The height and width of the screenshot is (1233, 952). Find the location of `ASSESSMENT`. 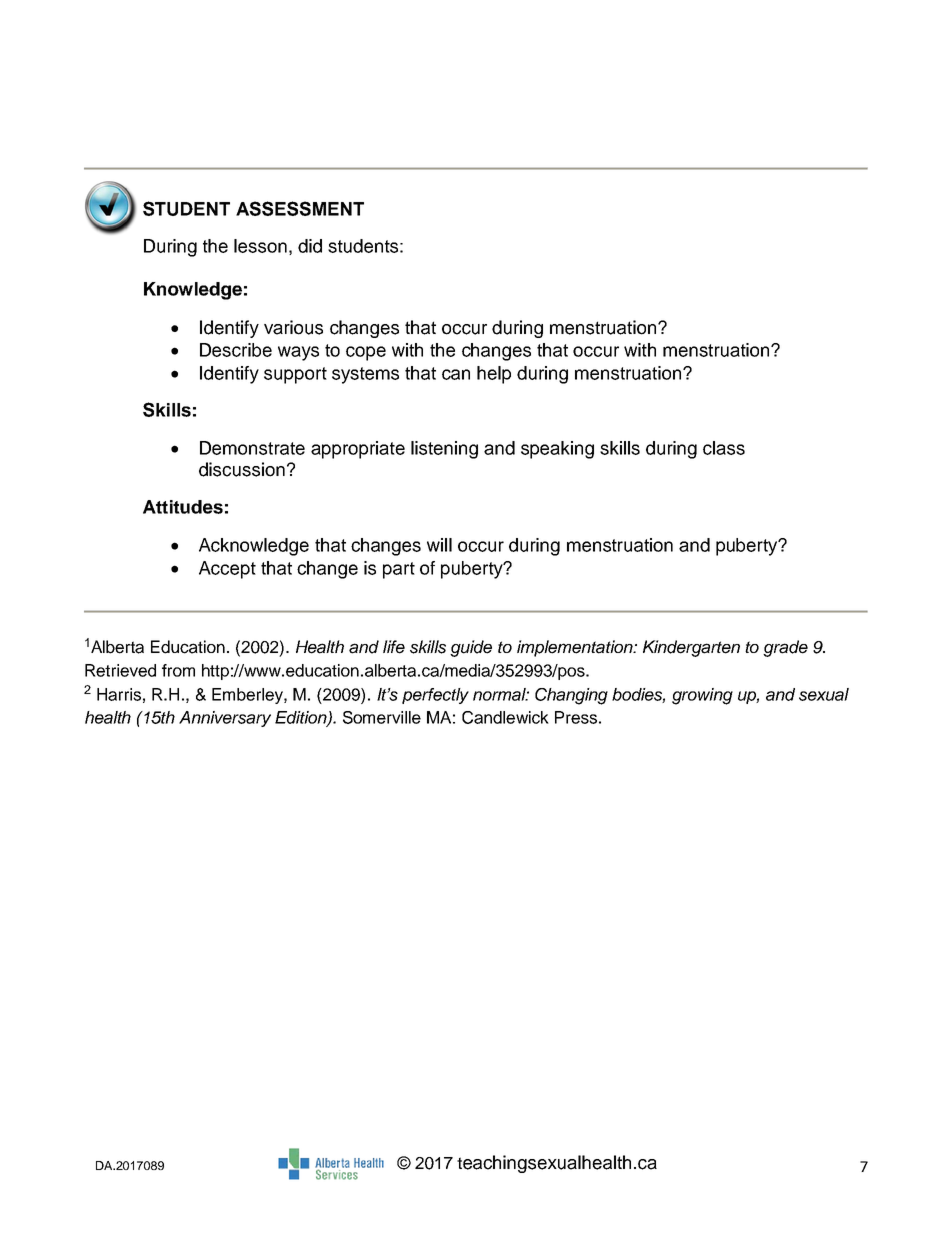

ASSESSMENT is located at coordinates (300, 208).
